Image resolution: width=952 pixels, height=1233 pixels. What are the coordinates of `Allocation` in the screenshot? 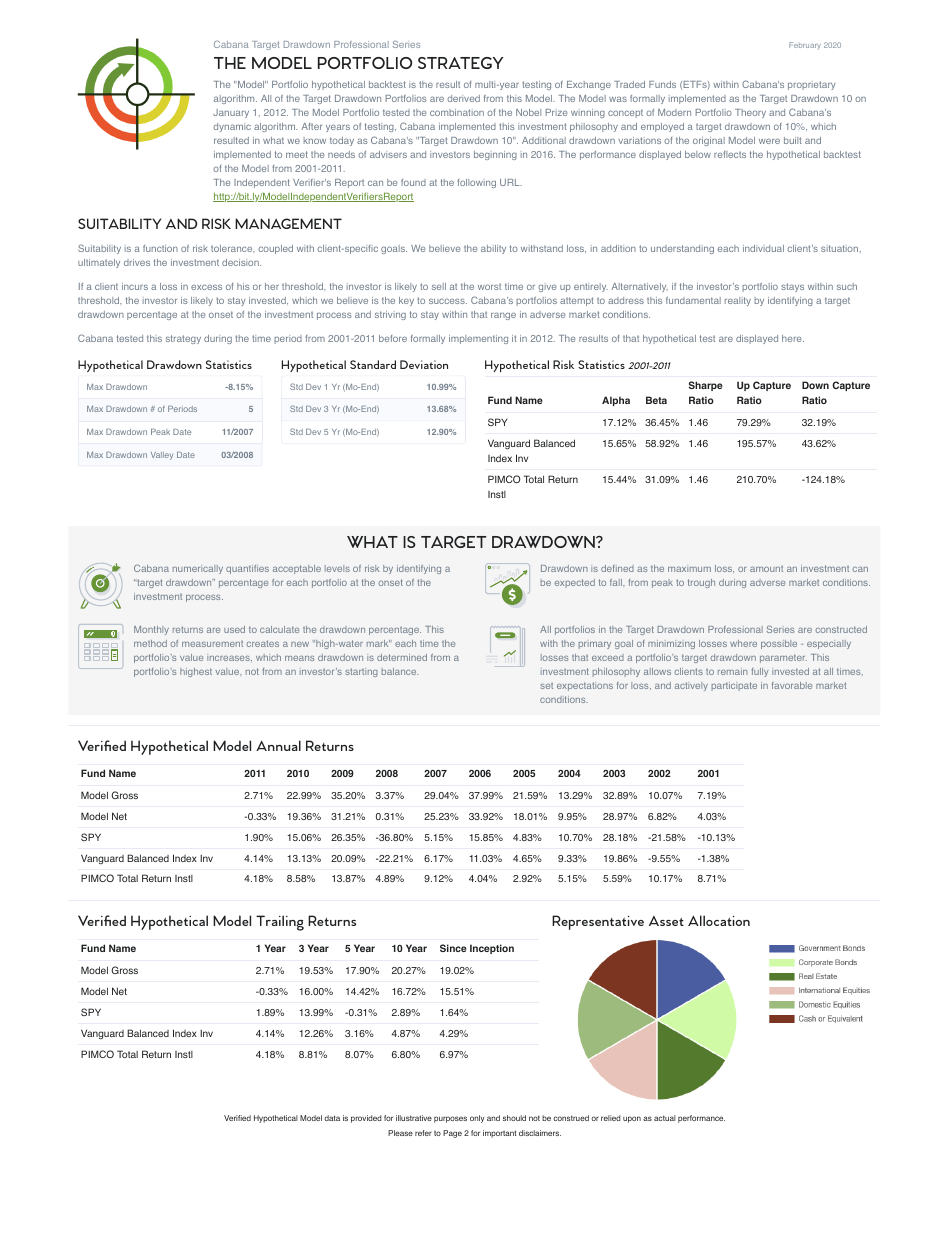 It's located at (719, 920).
